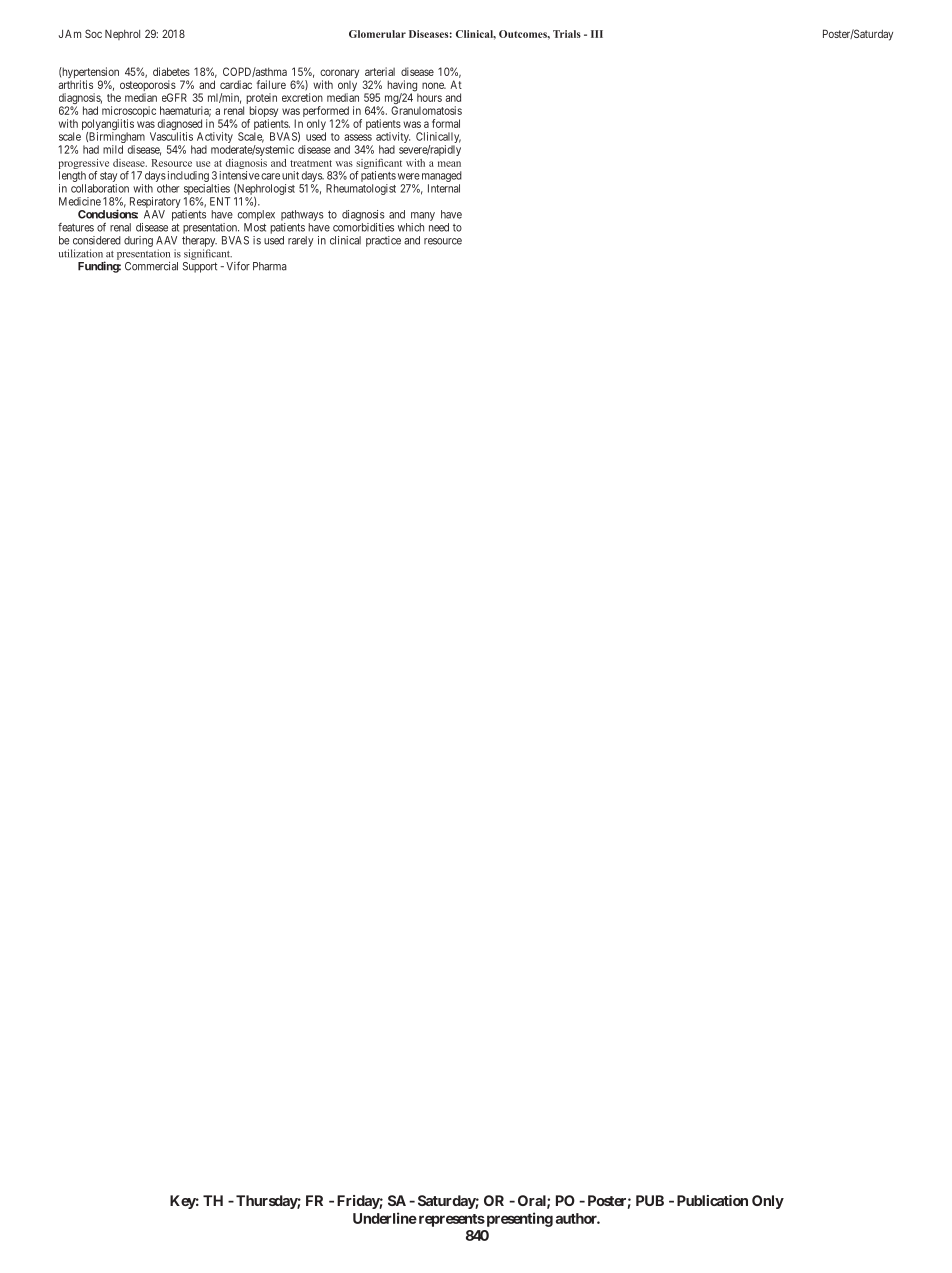 The image size is (952, 1273). What do you see at coordinates (450, 1220) in the screenshot?
I see `represents` at bounding box center [450, 1220].
